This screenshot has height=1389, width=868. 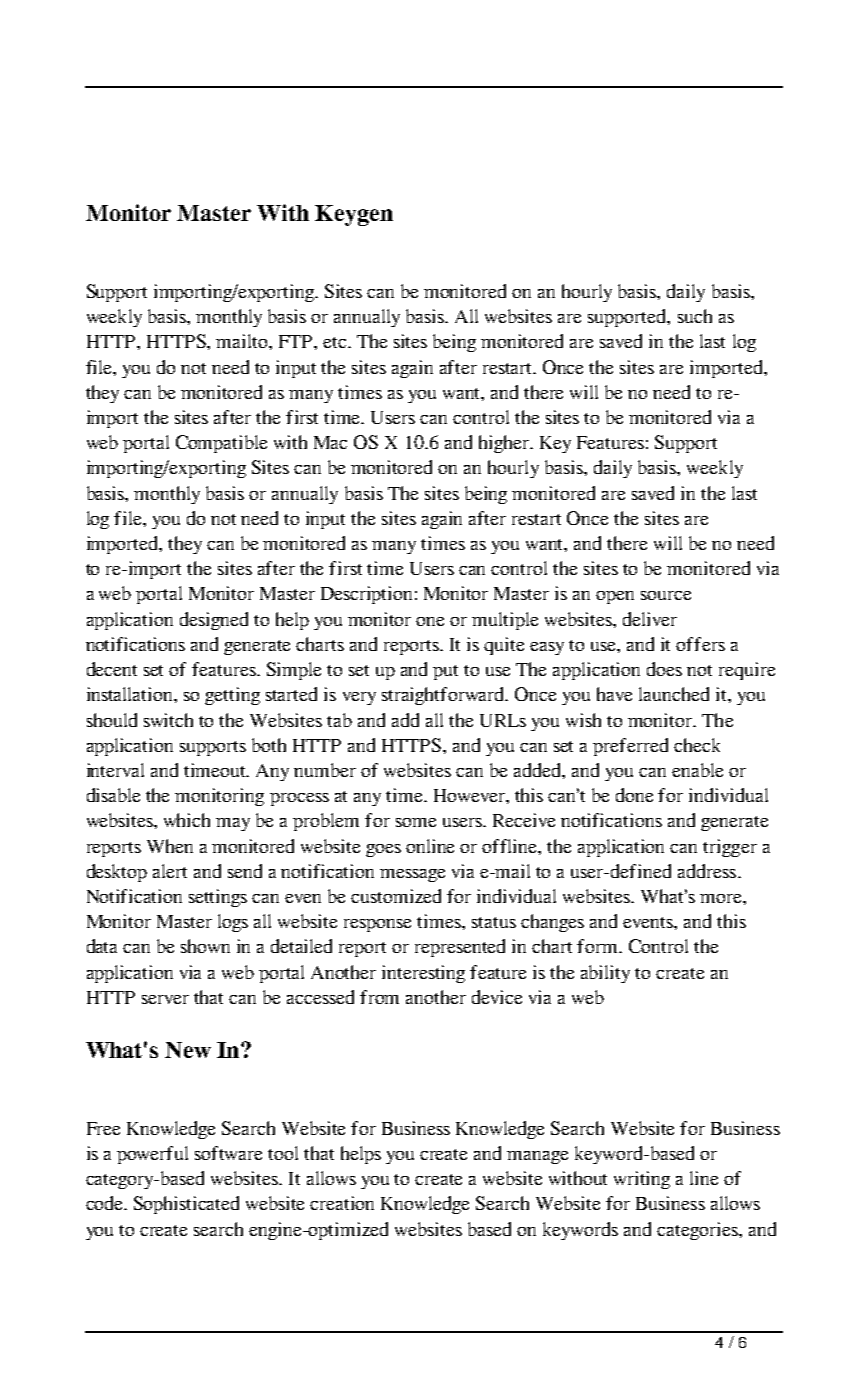 I want to click on alert, so click(x=170, y=871).
